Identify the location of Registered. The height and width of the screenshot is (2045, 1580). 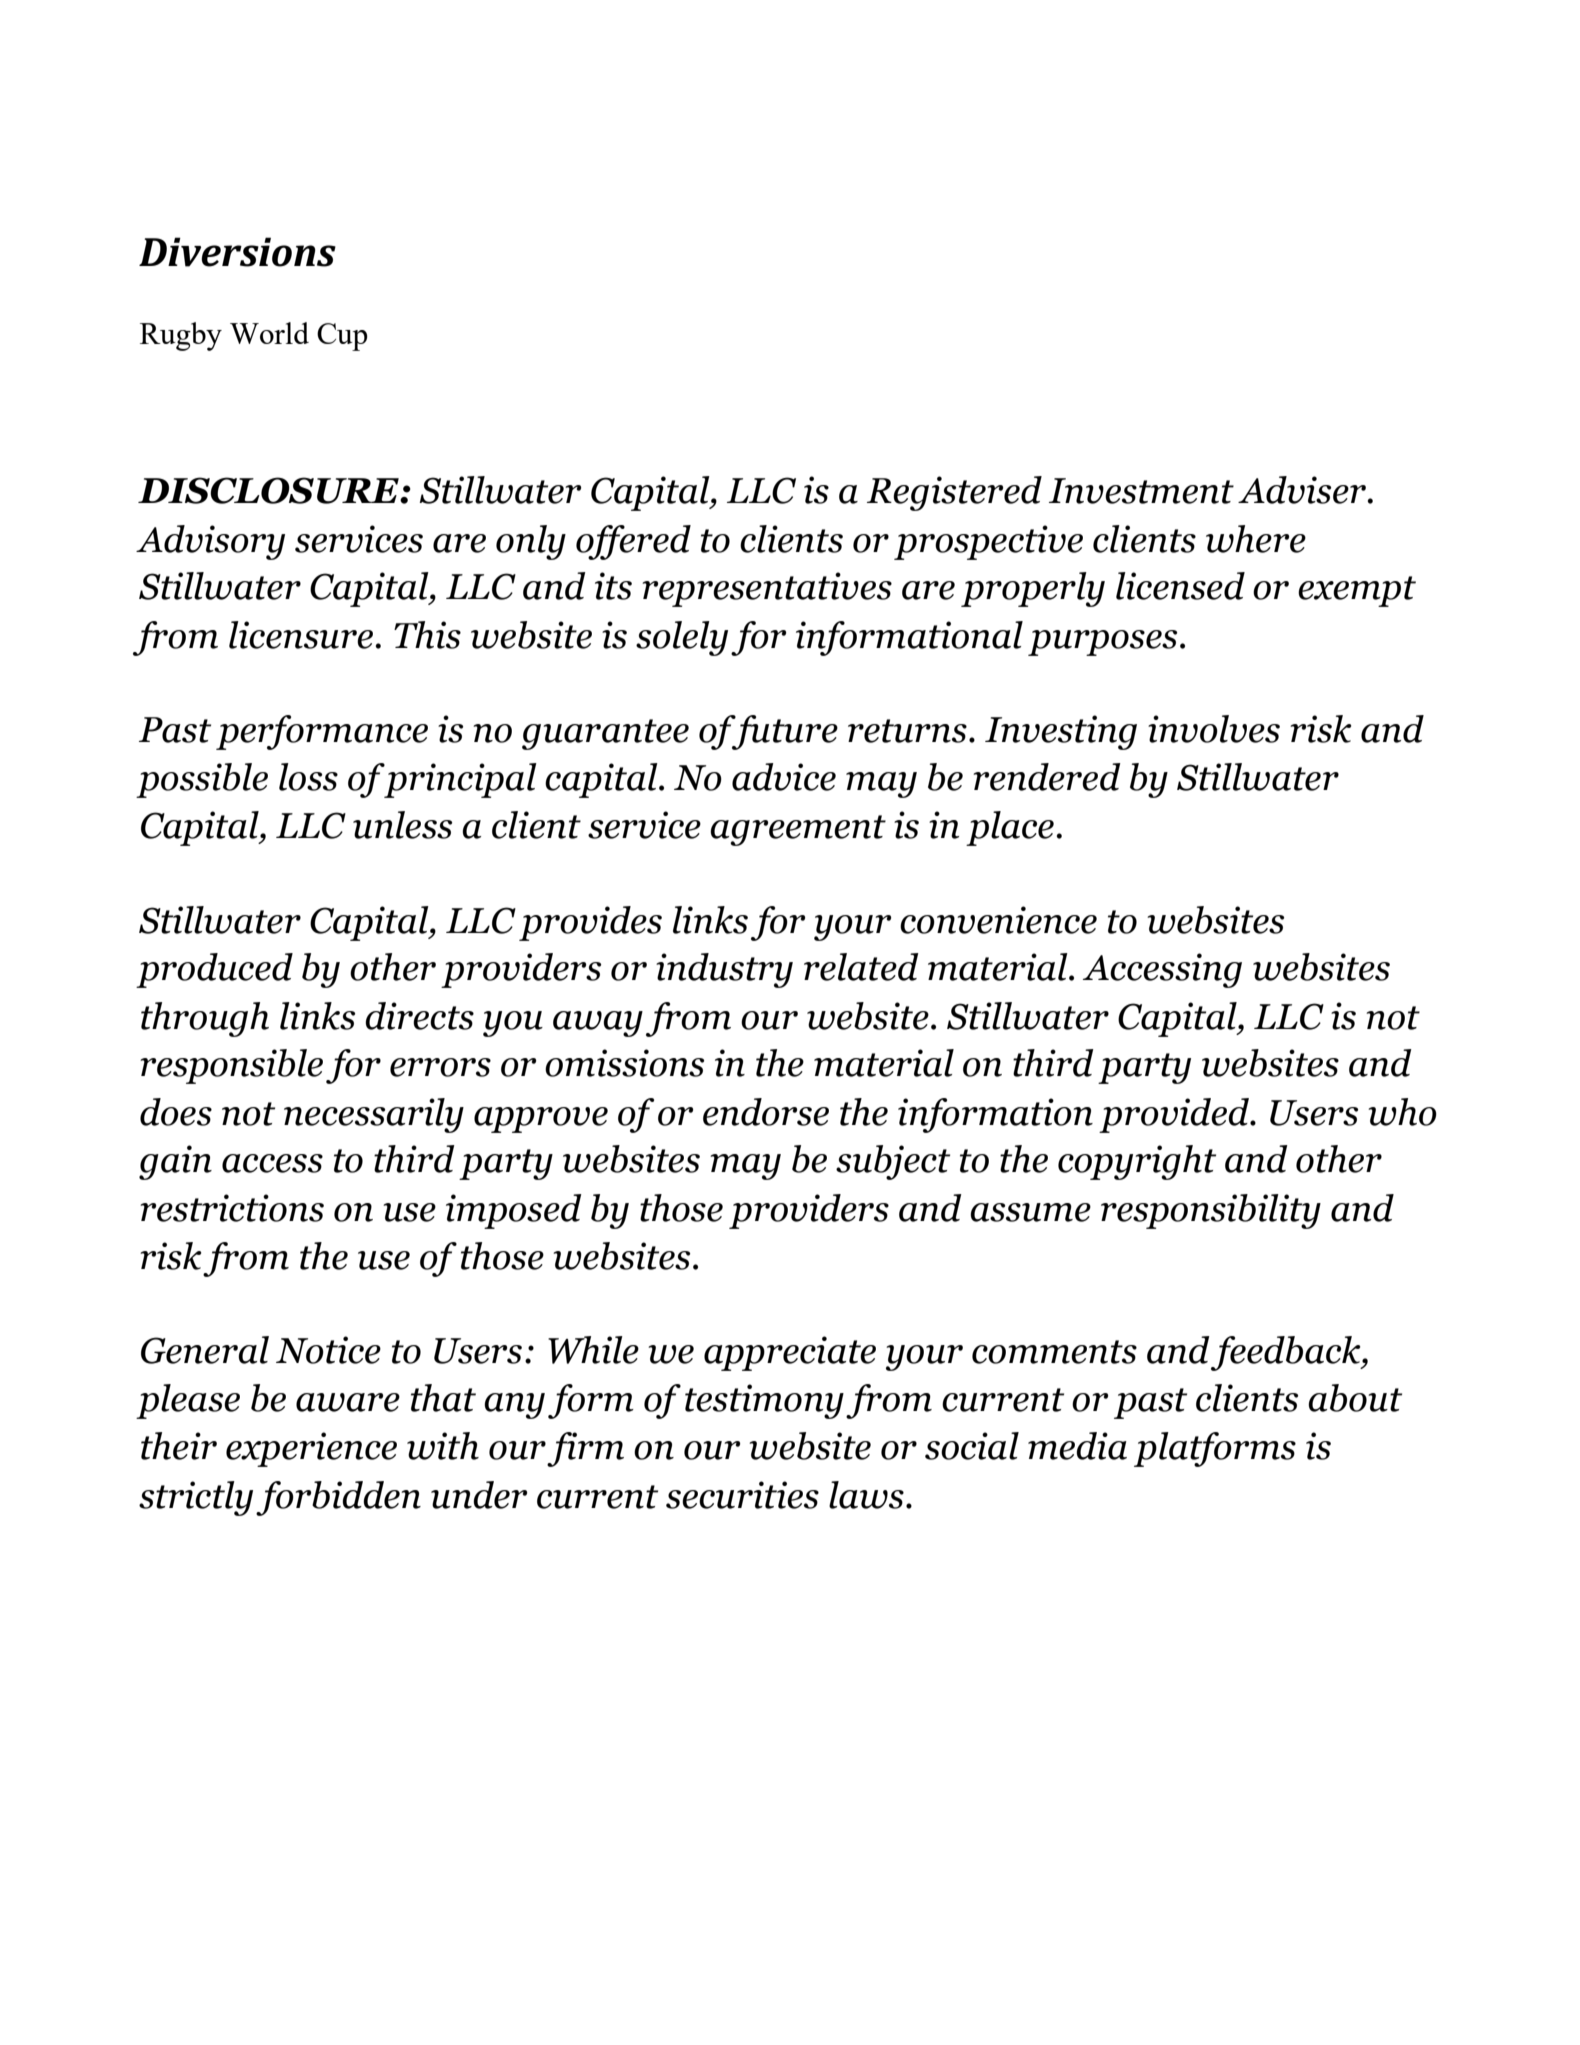
(954, 493).
